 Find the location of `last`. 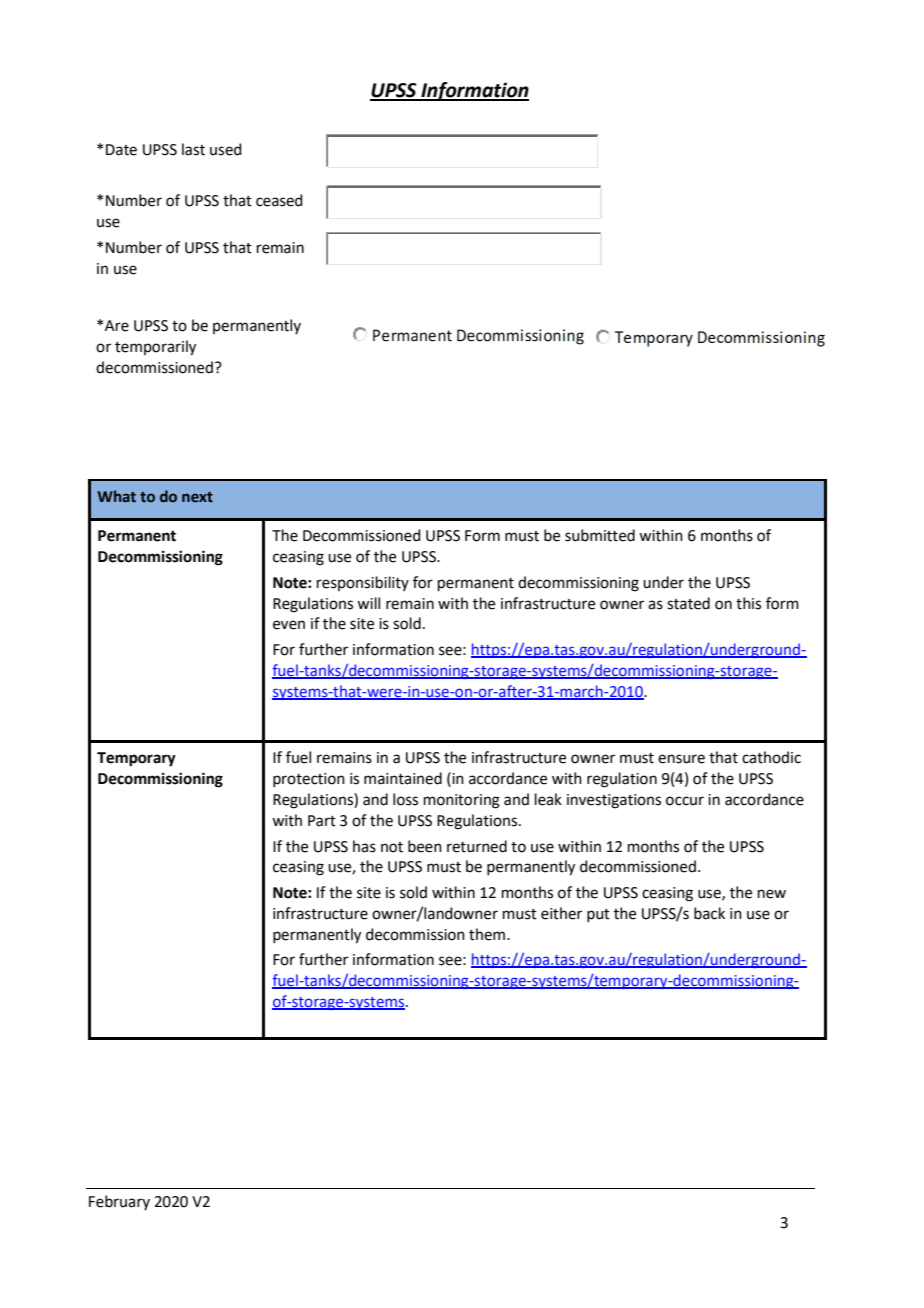

last is located at coordinates (193, 149).
